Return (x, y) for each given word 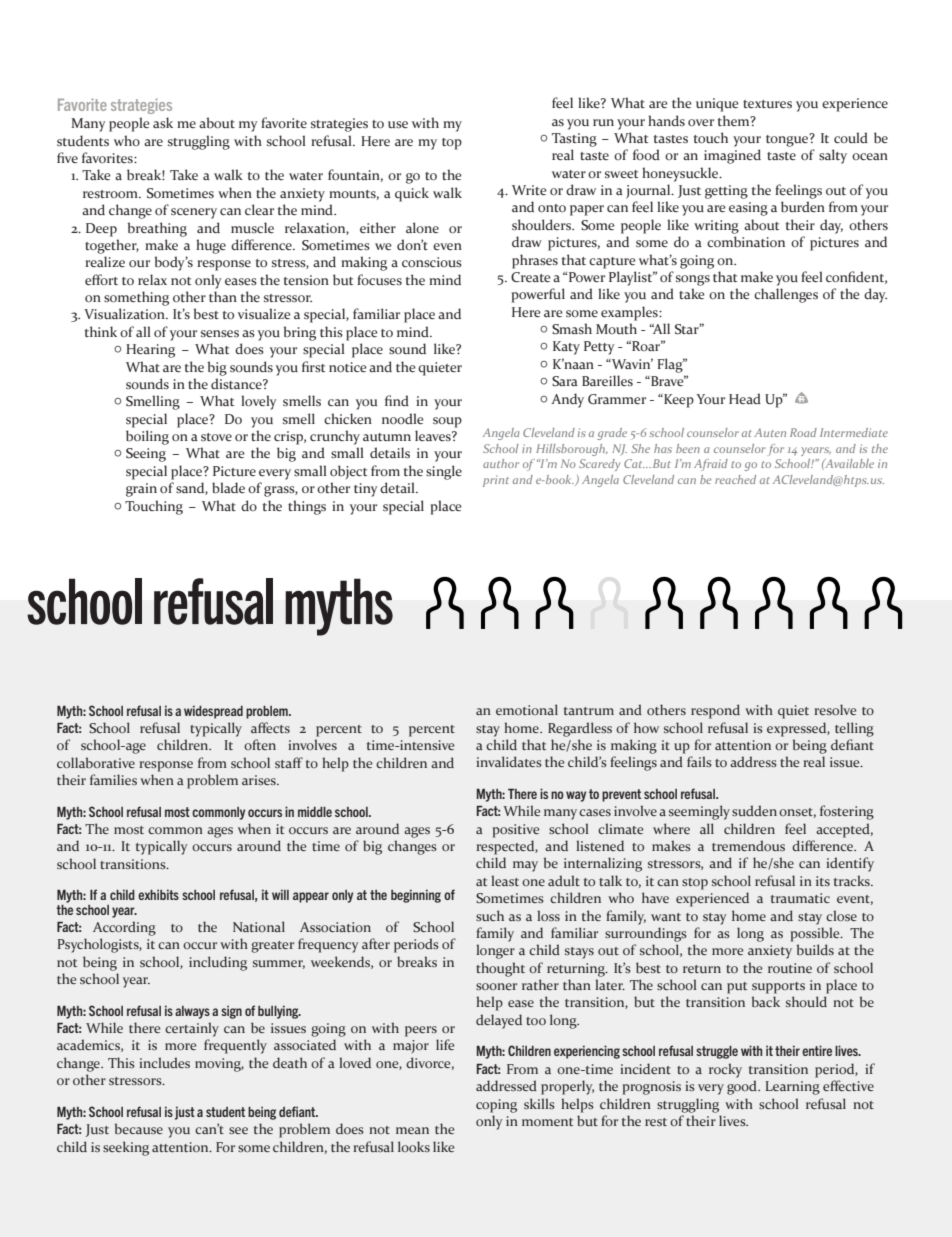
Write (529, 190)
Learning (792, 1088)
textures (767, 104)
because (139, 1128)
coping (496, 1106)
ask (163, 123)
